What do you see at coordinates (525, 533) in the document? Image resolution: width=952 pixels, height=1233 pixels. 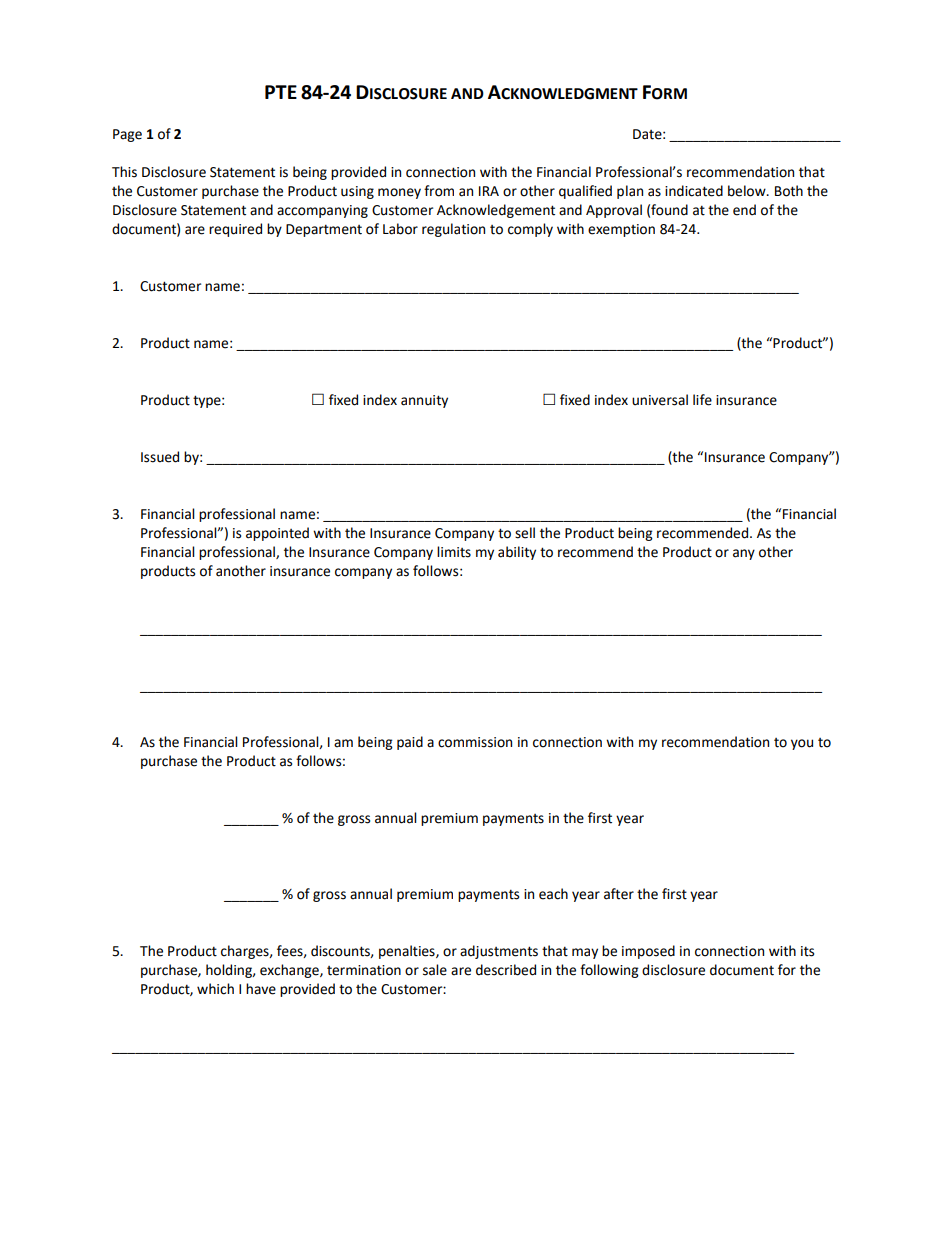 I see `sell` at bounding box center [525, 533].
